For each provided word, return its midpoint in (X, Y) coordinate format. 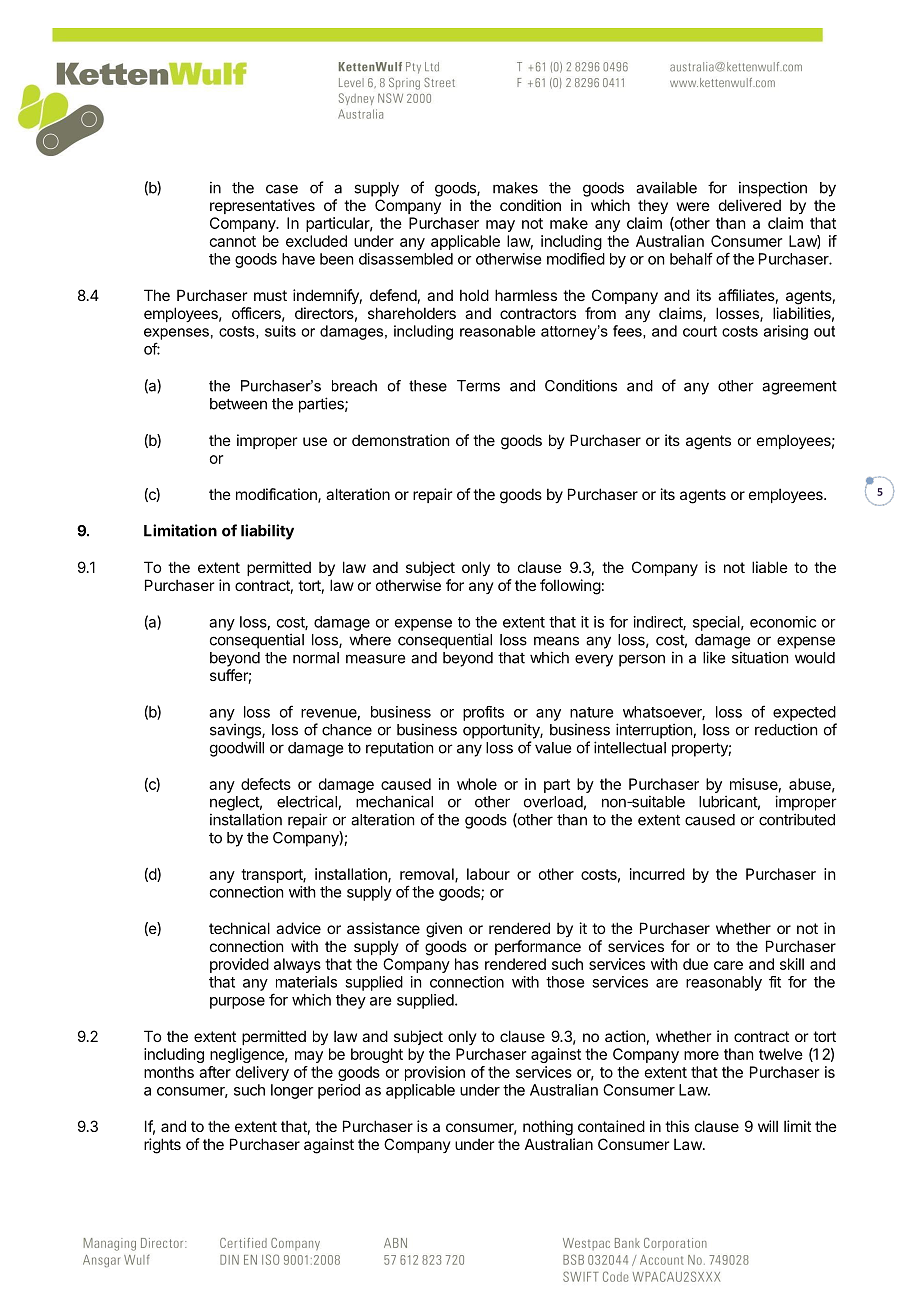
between (238, 404)
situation (760, 657)
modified (576, 258)
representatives (262, 206)
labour (488, 874)
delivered (750, 205)
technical (239, 928)
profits (483, 713)
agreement (799, 388)
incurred (657, 874)
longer (292, 1091)
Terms (478, 386)
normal (316, 658)
